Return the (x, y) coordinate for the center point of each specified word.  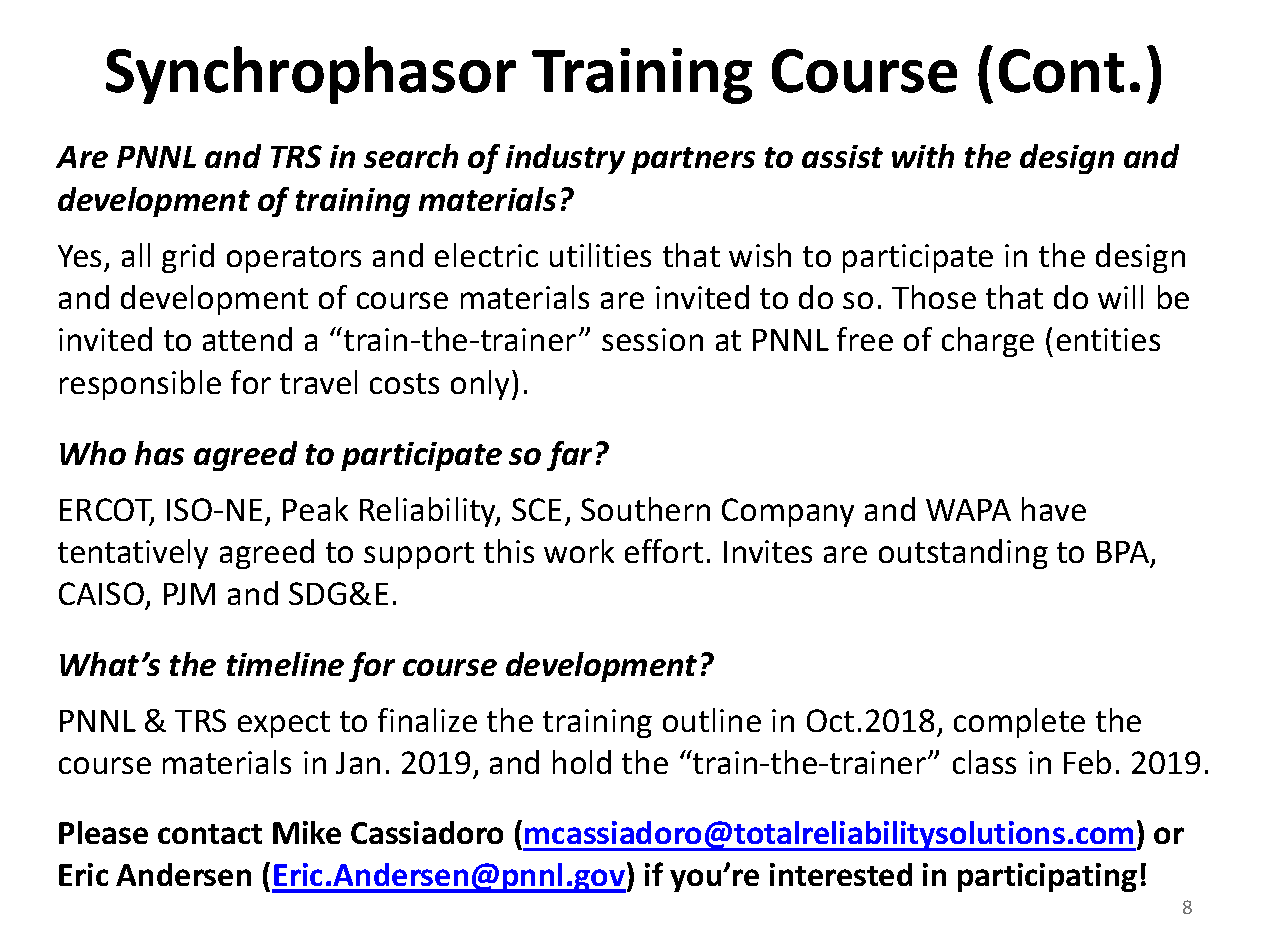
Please (103, 832)
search (411, 156)
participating (1047, 877)
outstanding (963, 554)
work (579, 551)
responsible (140, 385)
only (482, 385)
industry (565, 159)
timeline (285, 664)
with (923, 156)
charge (988, 342)
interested (841, 874)
